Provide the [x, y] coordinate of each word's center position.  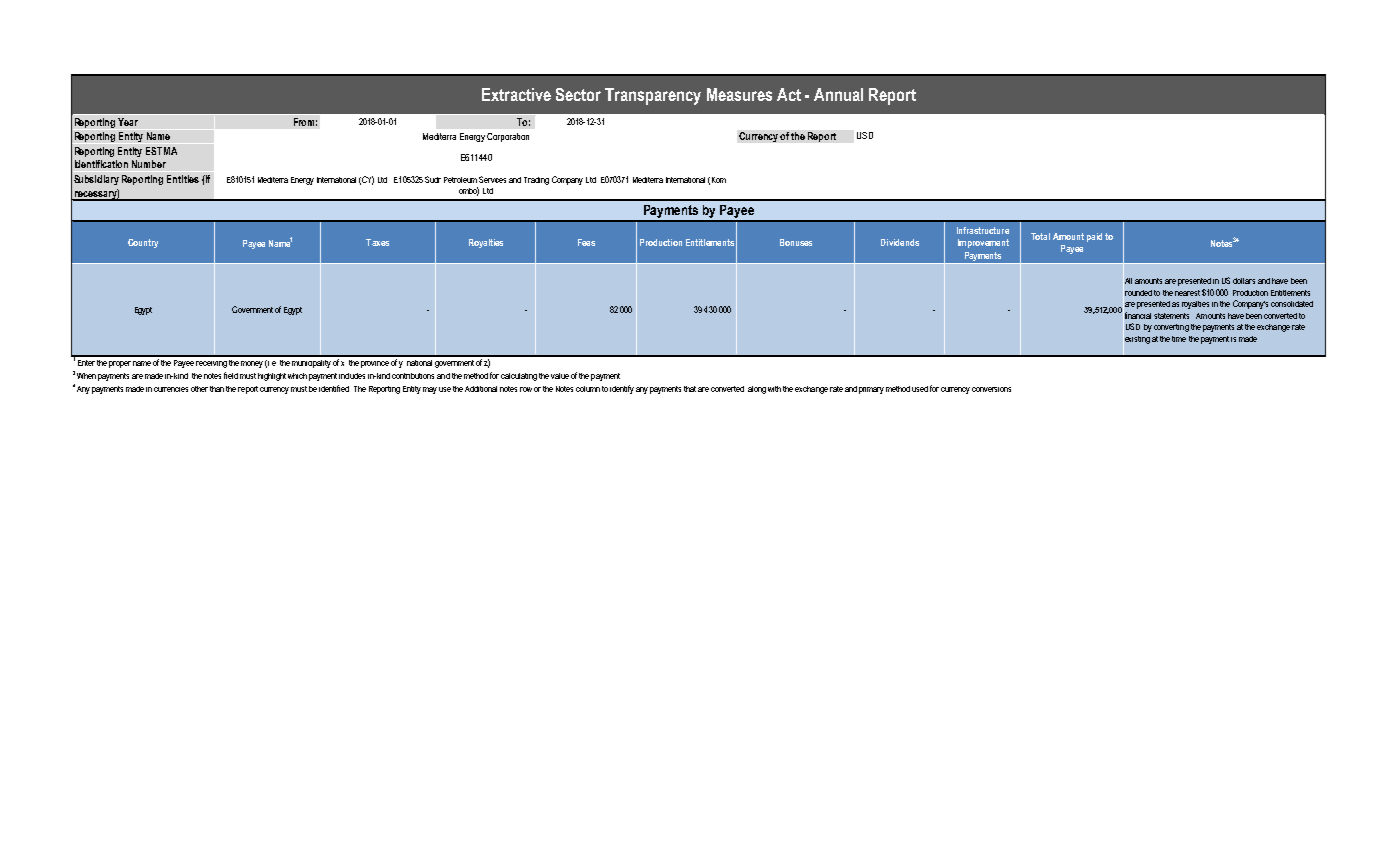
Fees [586, 242]
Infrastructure [983, 230]
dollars [1244, 281]
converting [1171, 328]
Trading [536, 181]
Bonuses [796, 242]
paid [1094, 237]
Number [149, 164]
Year [128, 122]
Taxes [377, 242]
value [560, 376]
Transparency [653, 96]
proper [120, 364]
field [231, 375]
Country [143, 243]
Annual [838, 94]
